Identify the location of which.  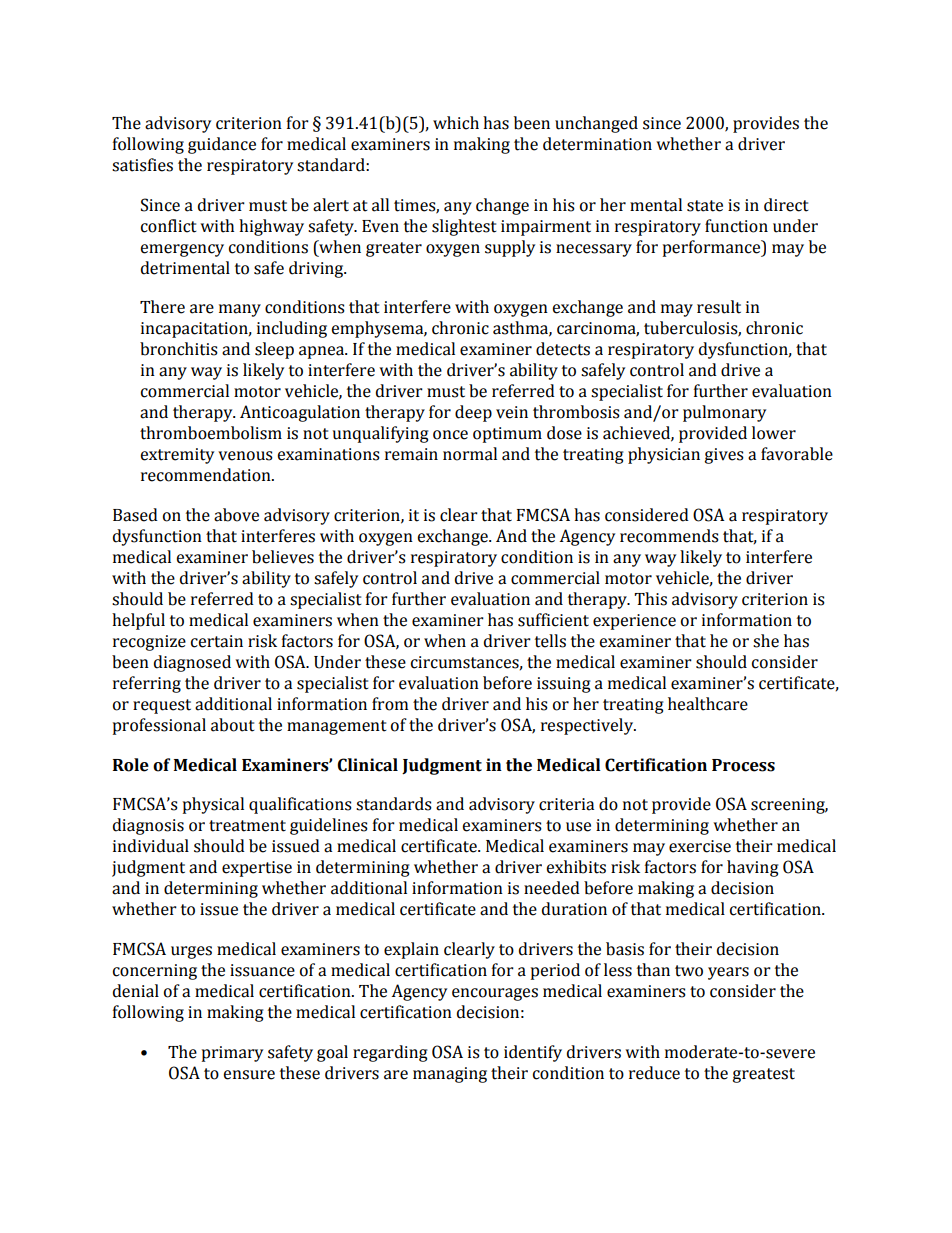
(456, 123).
